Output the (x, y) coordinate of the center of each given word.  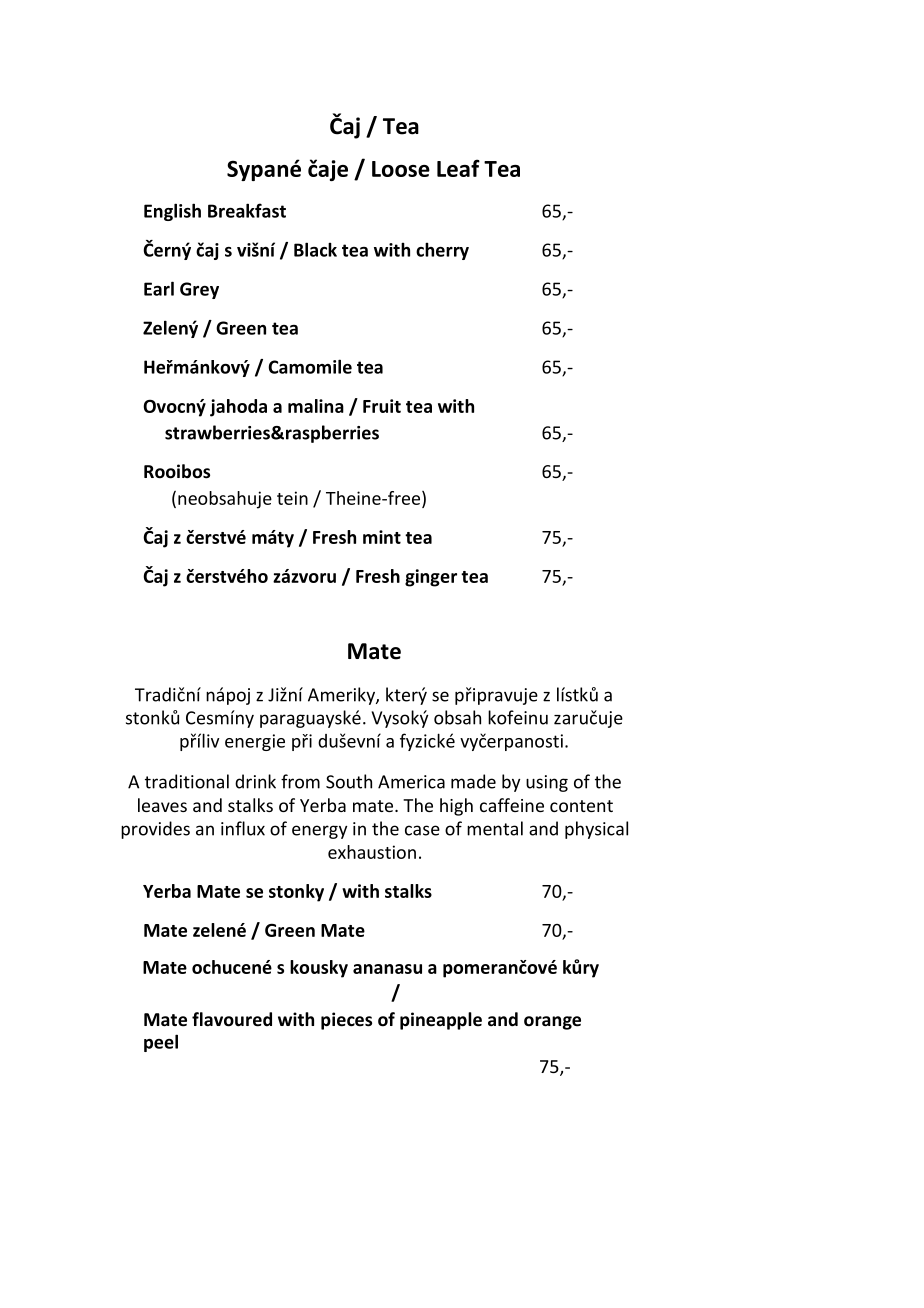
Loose (401, 169)
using (547, 783)
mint (382, 537)
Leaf (458, 168)
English (172, 212)
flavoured (232, 1019)
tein (292, 498)
